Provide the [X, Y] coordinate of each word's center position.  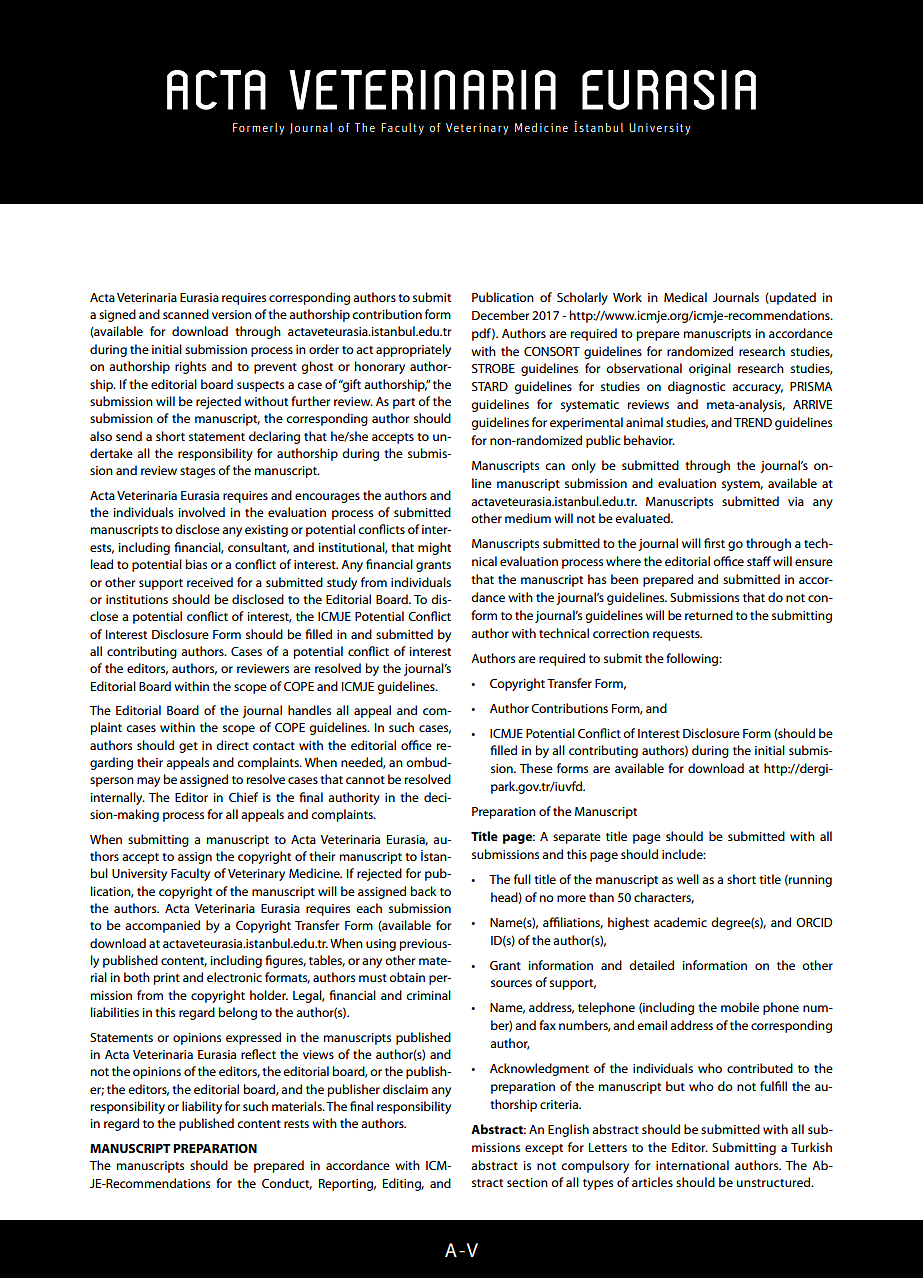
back [424, 891]
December [500, 315]
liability [202, 1107]
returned [709, 615]
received [210, 582]
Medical [685, 297]
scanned [186, 314]
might [434, 548]
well [688, 879]
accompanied [162, 926]
